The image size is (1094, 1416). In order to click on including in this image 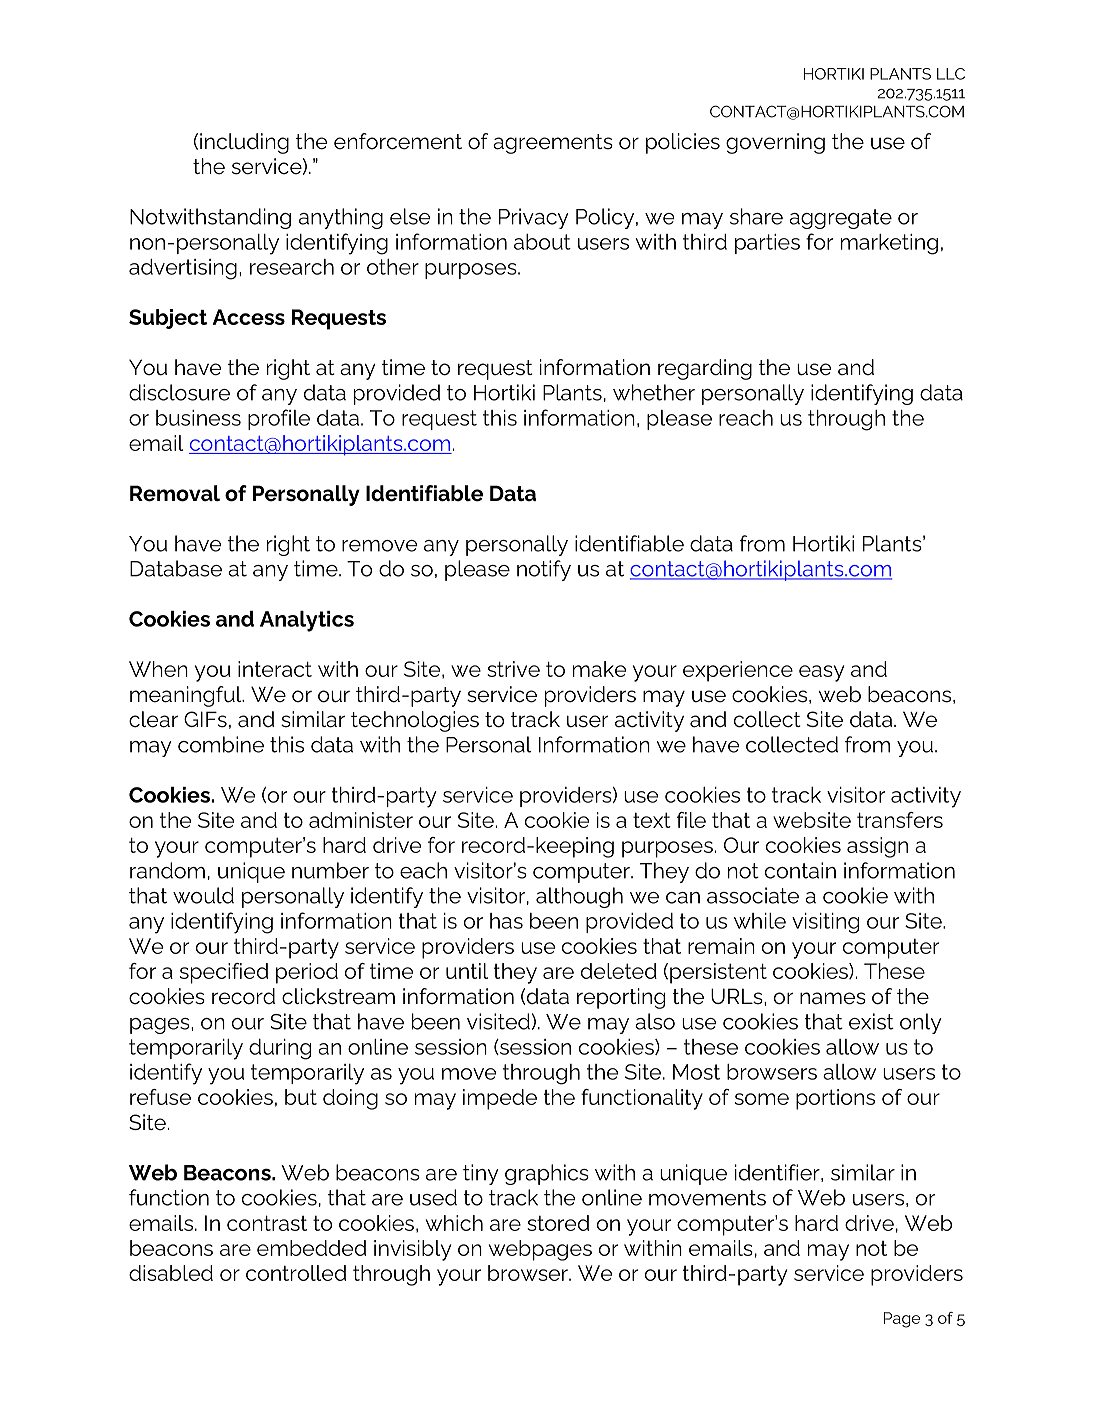, I will do `click(244, 143)`.
